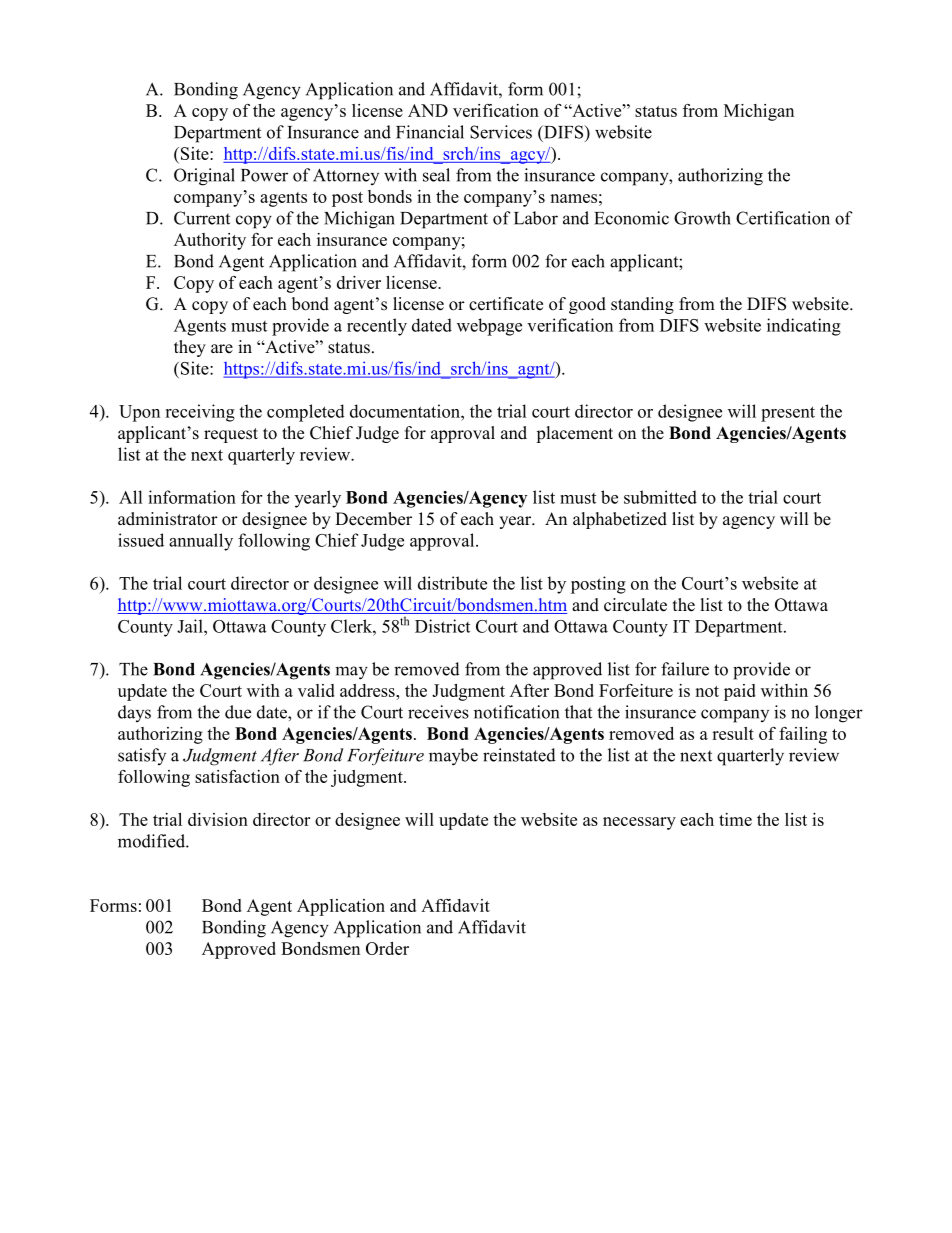  I want to click on result, so click(733, 733).
